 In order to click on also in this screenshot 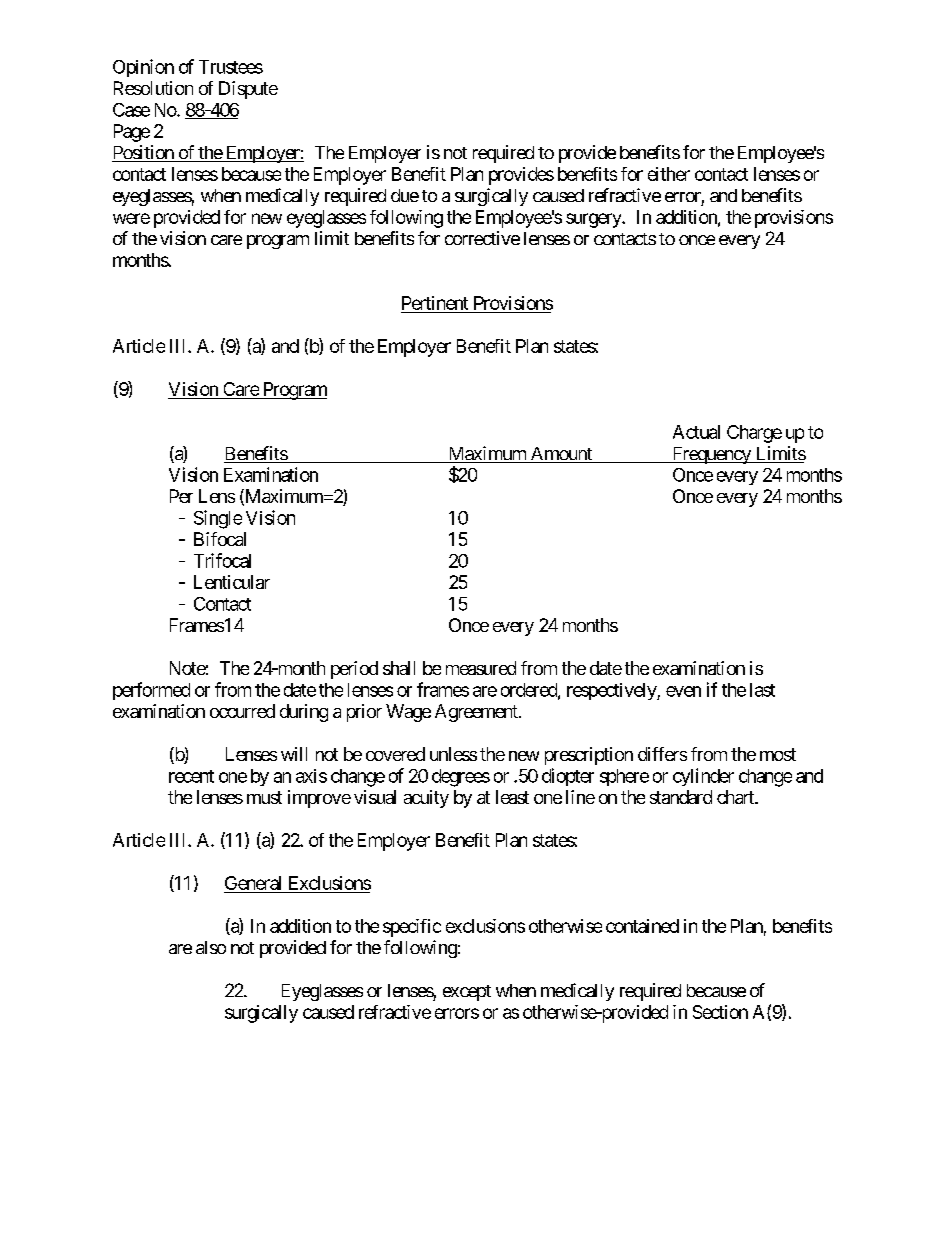, I will do `click(211, 947)`.
